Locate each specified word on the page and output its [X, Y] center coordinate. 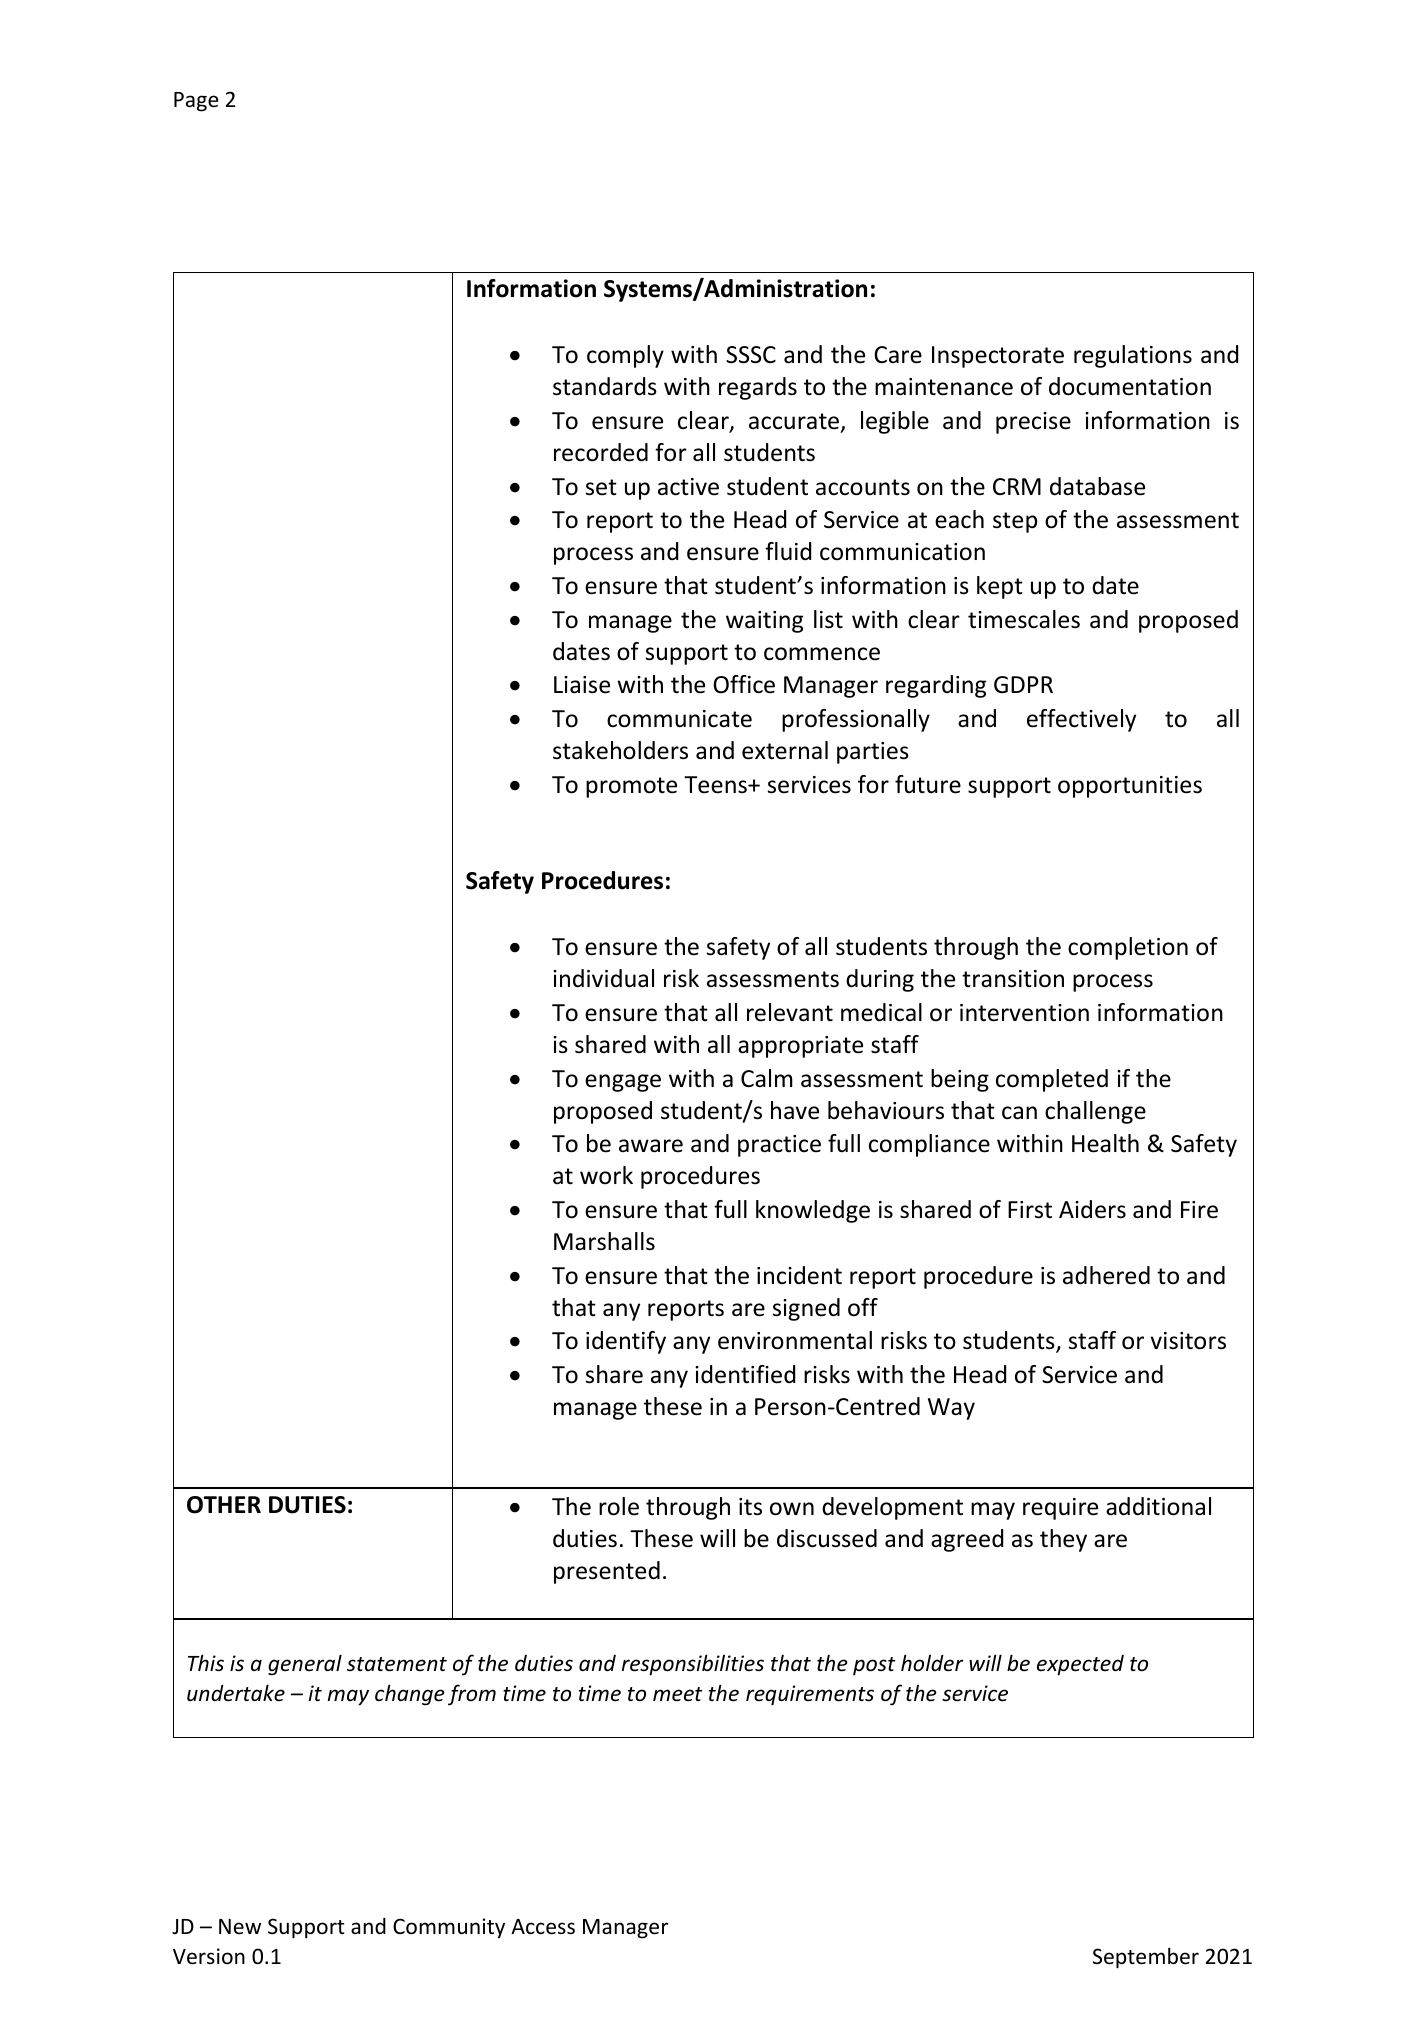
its [750, 1507]
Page [196, 102]
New [240, 1926]
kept [1000, 587]
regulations [1133, 356]
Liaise [582, 685]
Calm [767, 1078]
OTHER [224, 1505]
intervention [1024, 1013]
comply [625, 356]
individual [603, 978]
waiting [764, 622]
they [1063, 1540]
